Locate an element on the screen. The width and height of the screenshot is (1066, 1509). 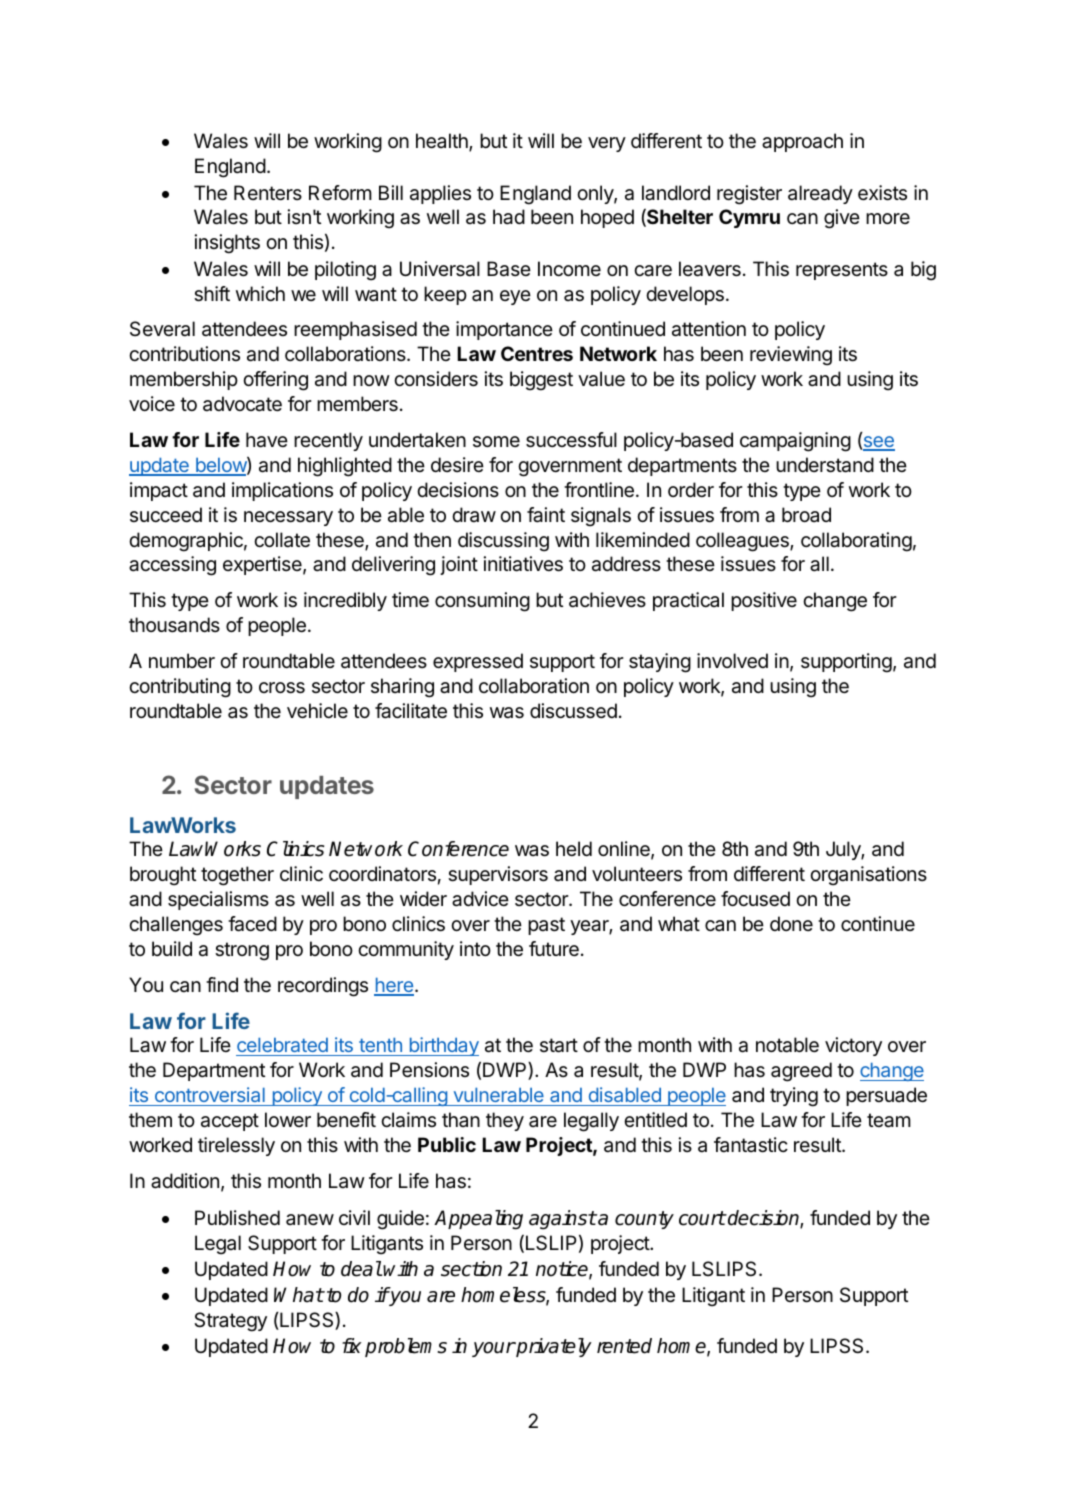
have is located at coordinates (267, 440).
